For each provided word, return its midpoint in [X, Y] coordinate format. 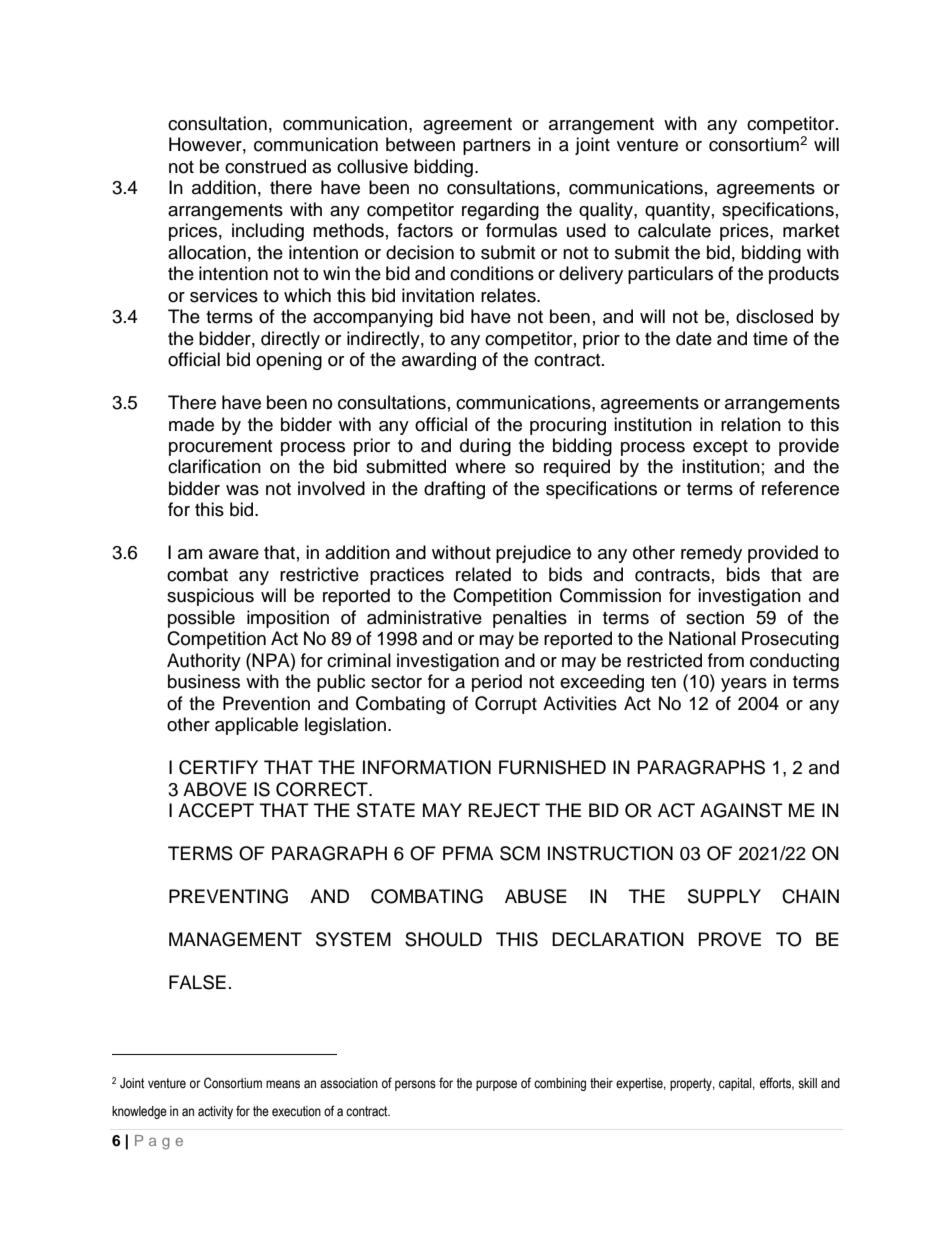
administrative [424, 617]
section [715, 617]
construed [265, 166]
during [485, 447]
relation [751, 424]
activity [215, 1112]
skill [807, 1083]
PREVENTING [228, 896]
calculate [674, 230]
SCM [520, 853]
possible [201, 619]
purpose [496, 1085]
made [191, 424]
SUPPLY [724, 896]
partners [497, 147]
